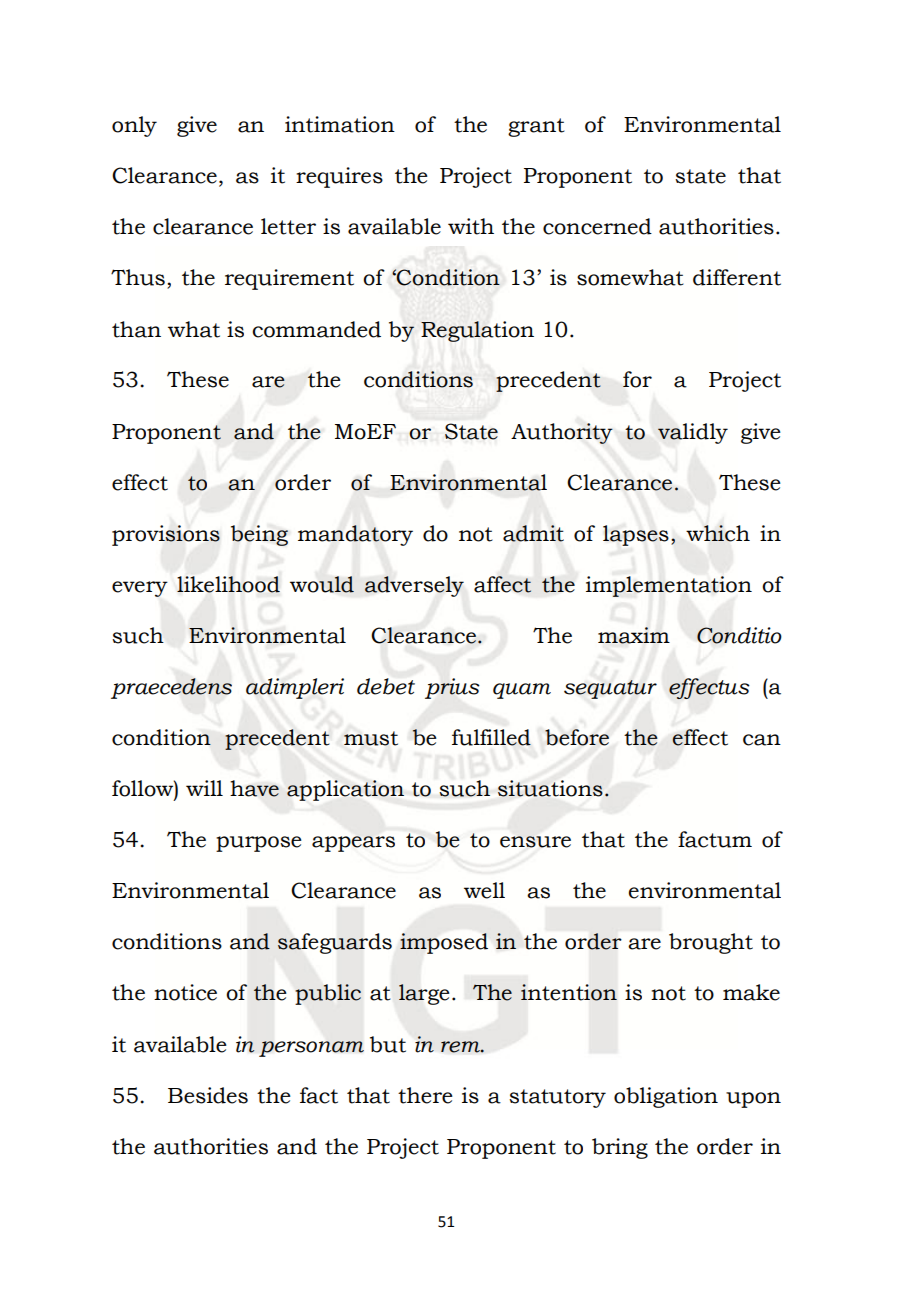 Image resolution: width=924 pixels, height=1308 pixels. Describe the element at coordinates (452, 688) in the screenshot. I see `prius` at that location.
